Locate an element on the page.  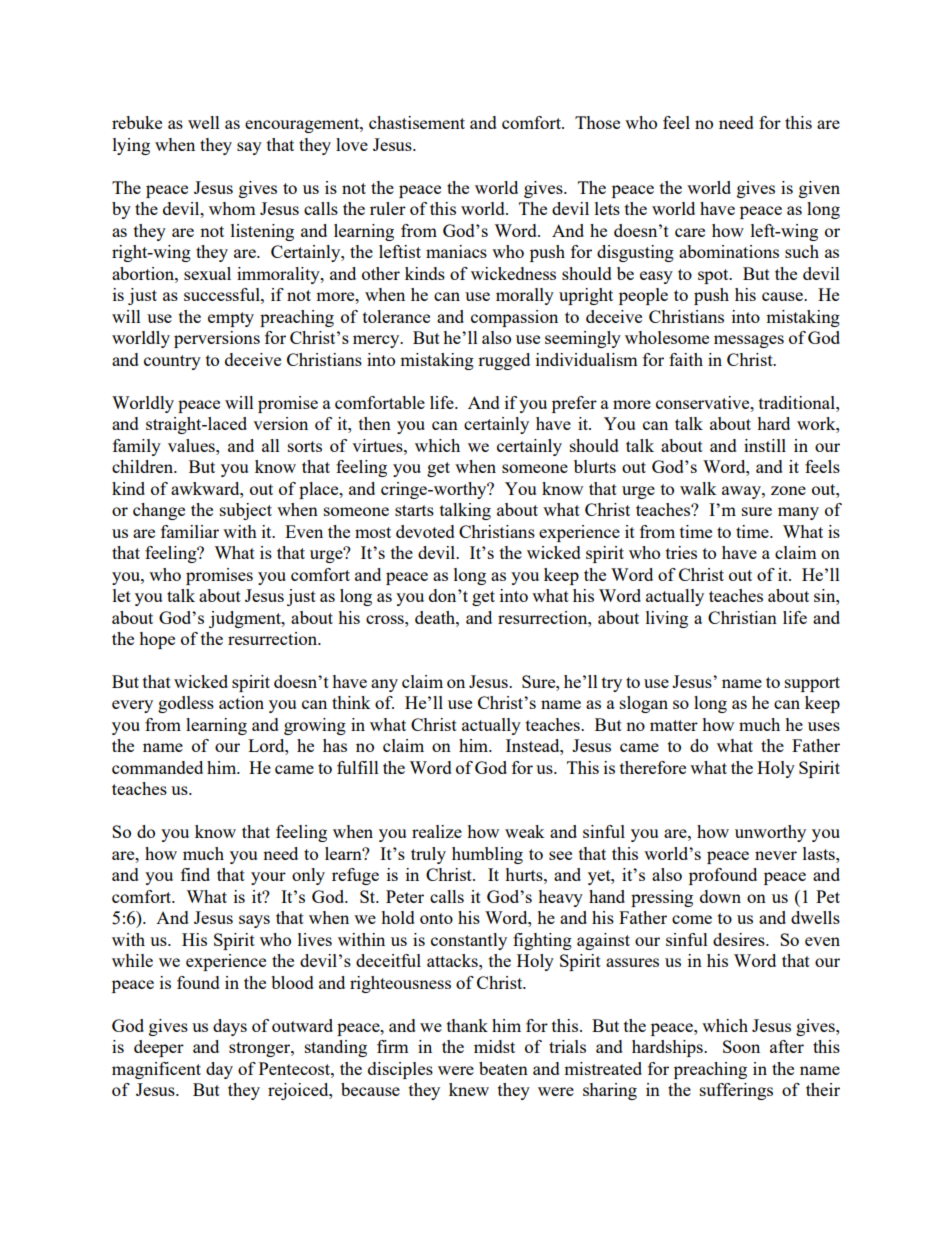
country is located at coordinates (172, 362).
